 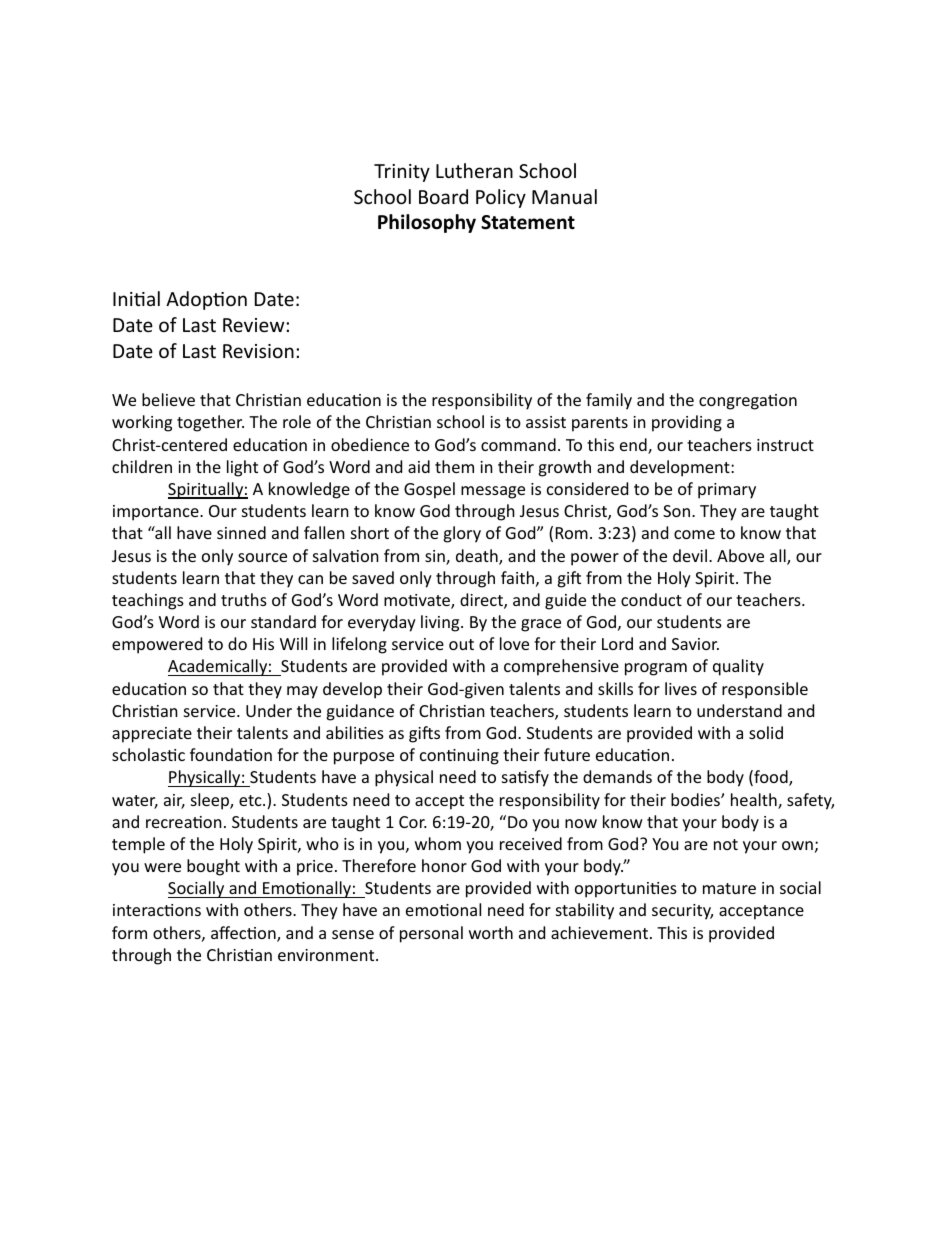 What do you see at coordinates (564, 196) in the document?
I see `Manual` at bounding box center [564, 196].
